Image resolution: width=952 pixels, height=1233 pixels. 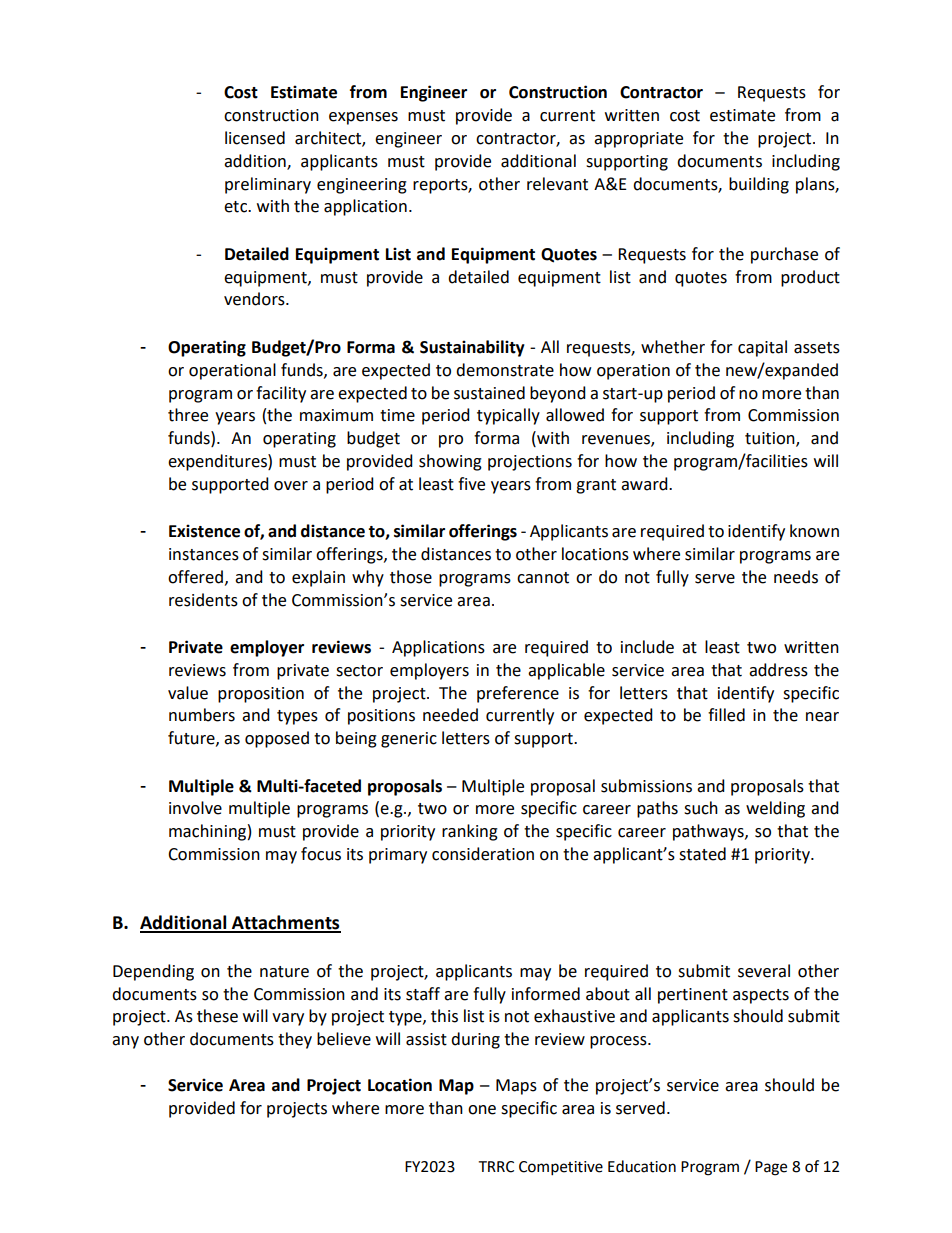 I want to click on preference, so click(x=518, y=694).
